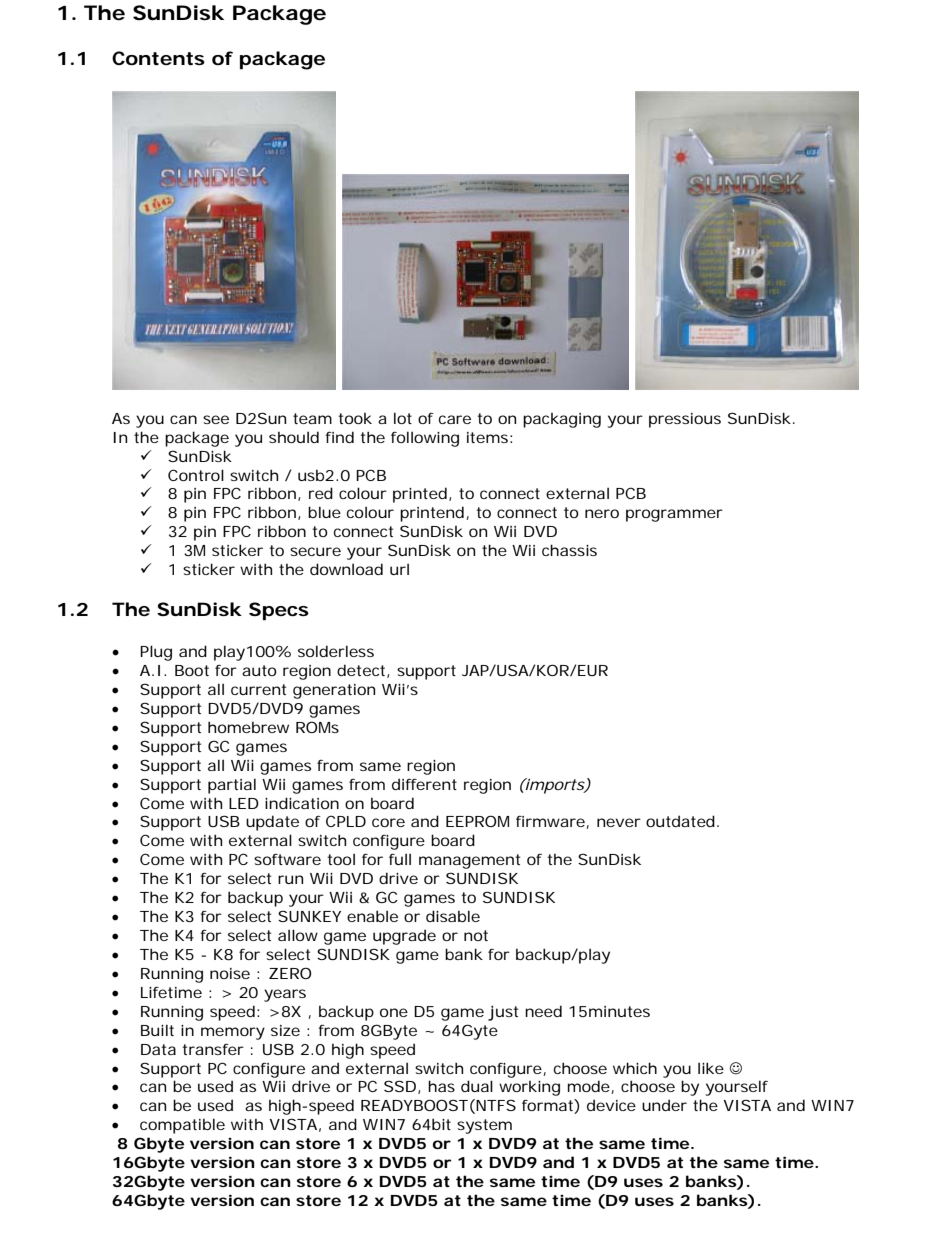  Describe the element at coordinates (279, 611) in the image. I see `Specs` at that location.
